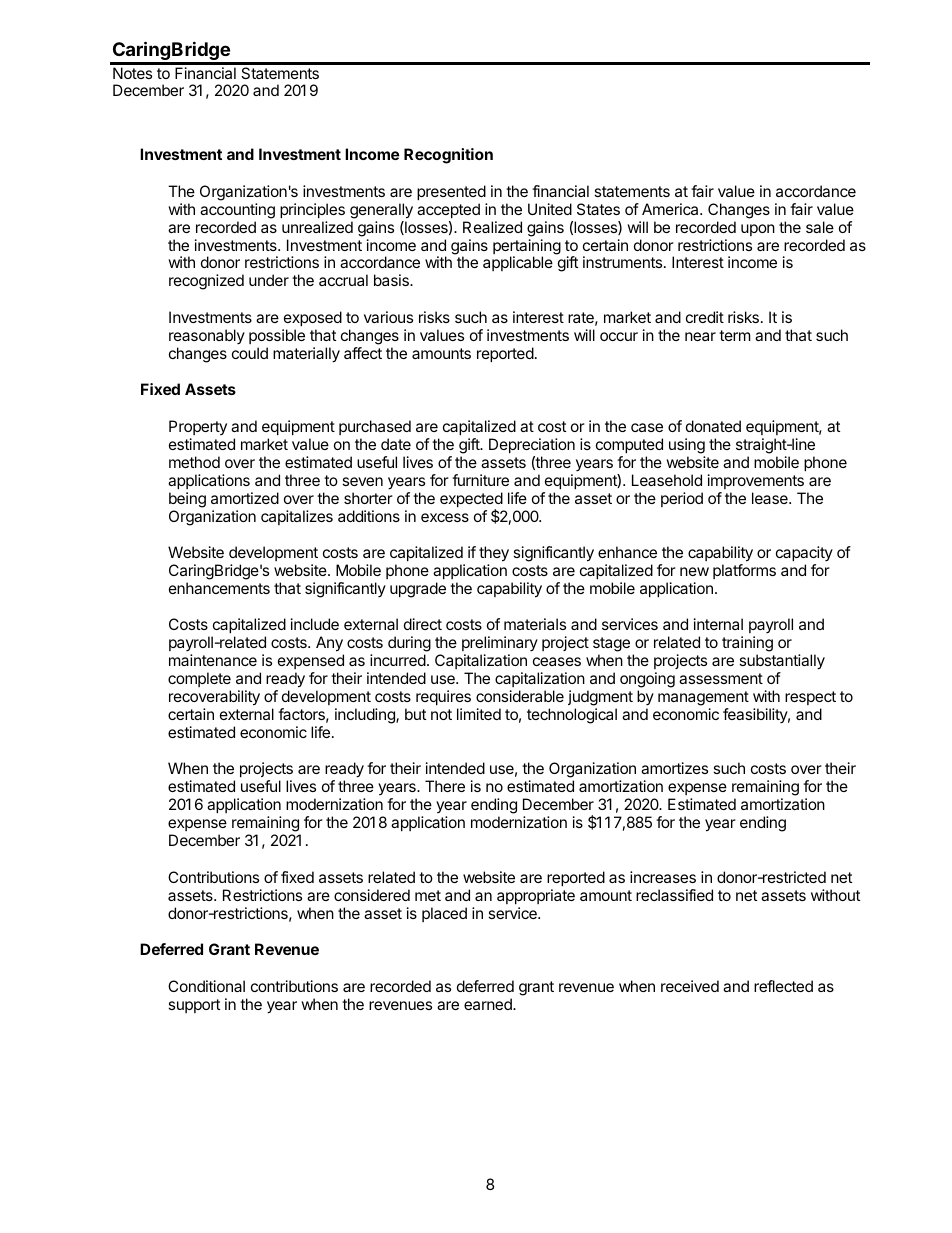 This document has height=1233, width=952. Describe the element at coordinates (471, 501) in the document. I see `expected` at that location.
